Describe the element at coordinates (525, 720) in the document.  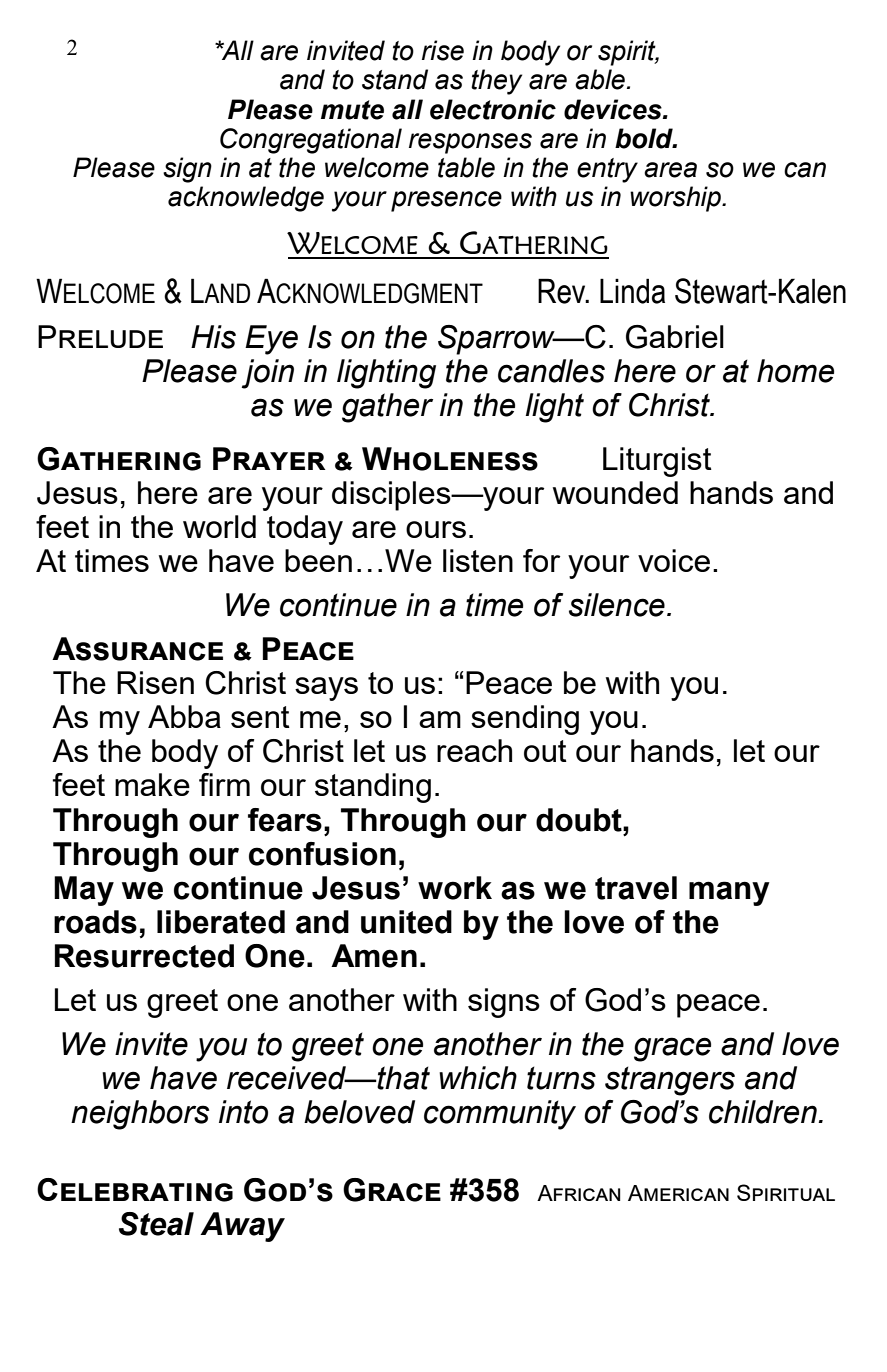
I see `sending` at that location.
